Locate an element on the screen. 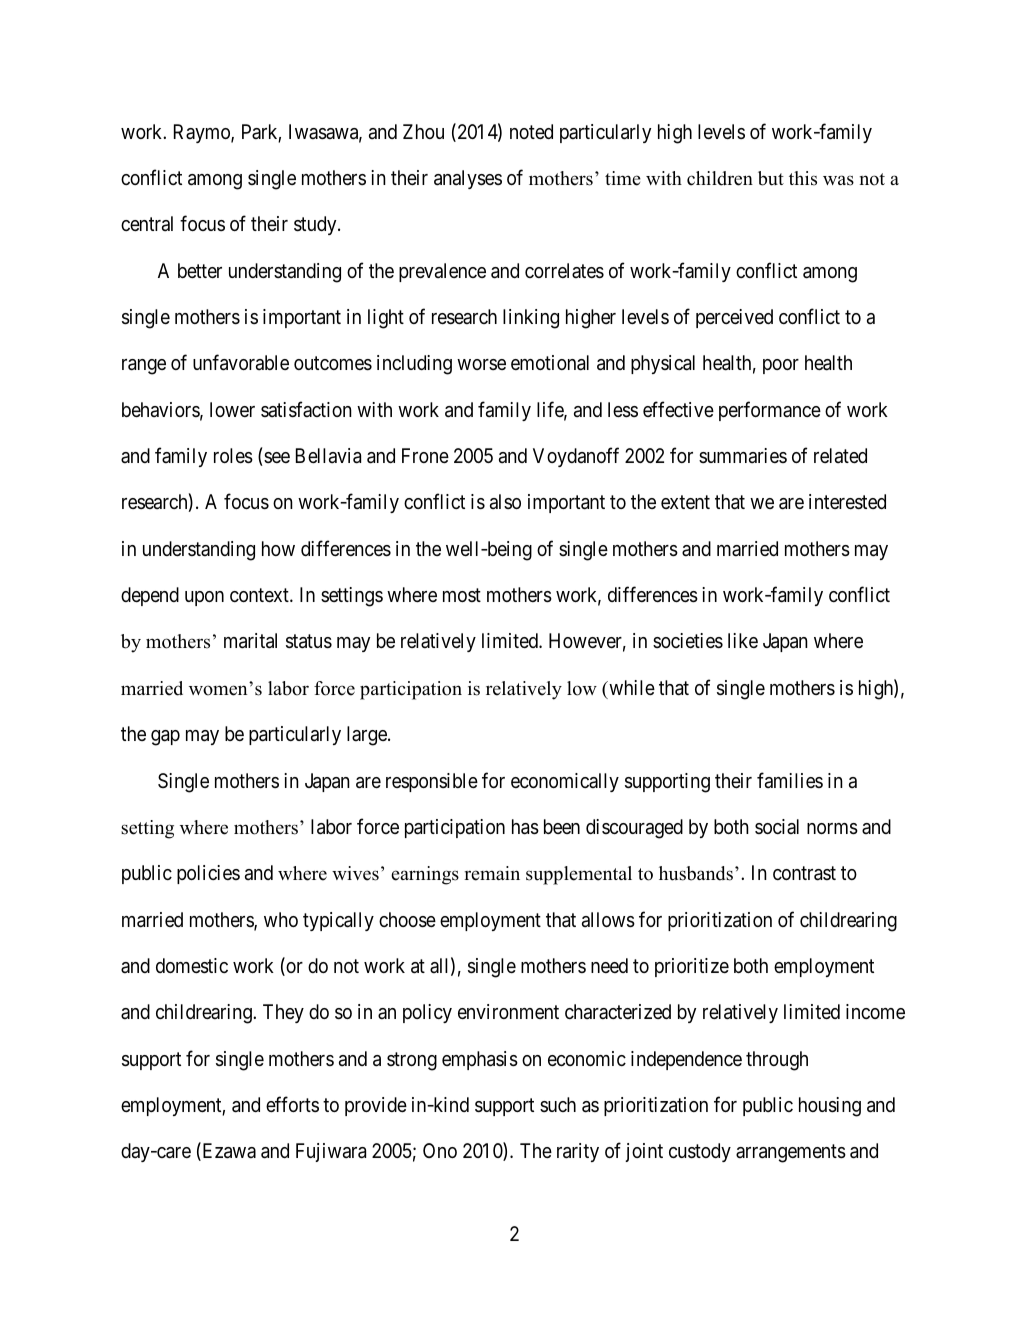 This screenshot has height=1330, width=1028. this is located at coordinates (803, 178).
